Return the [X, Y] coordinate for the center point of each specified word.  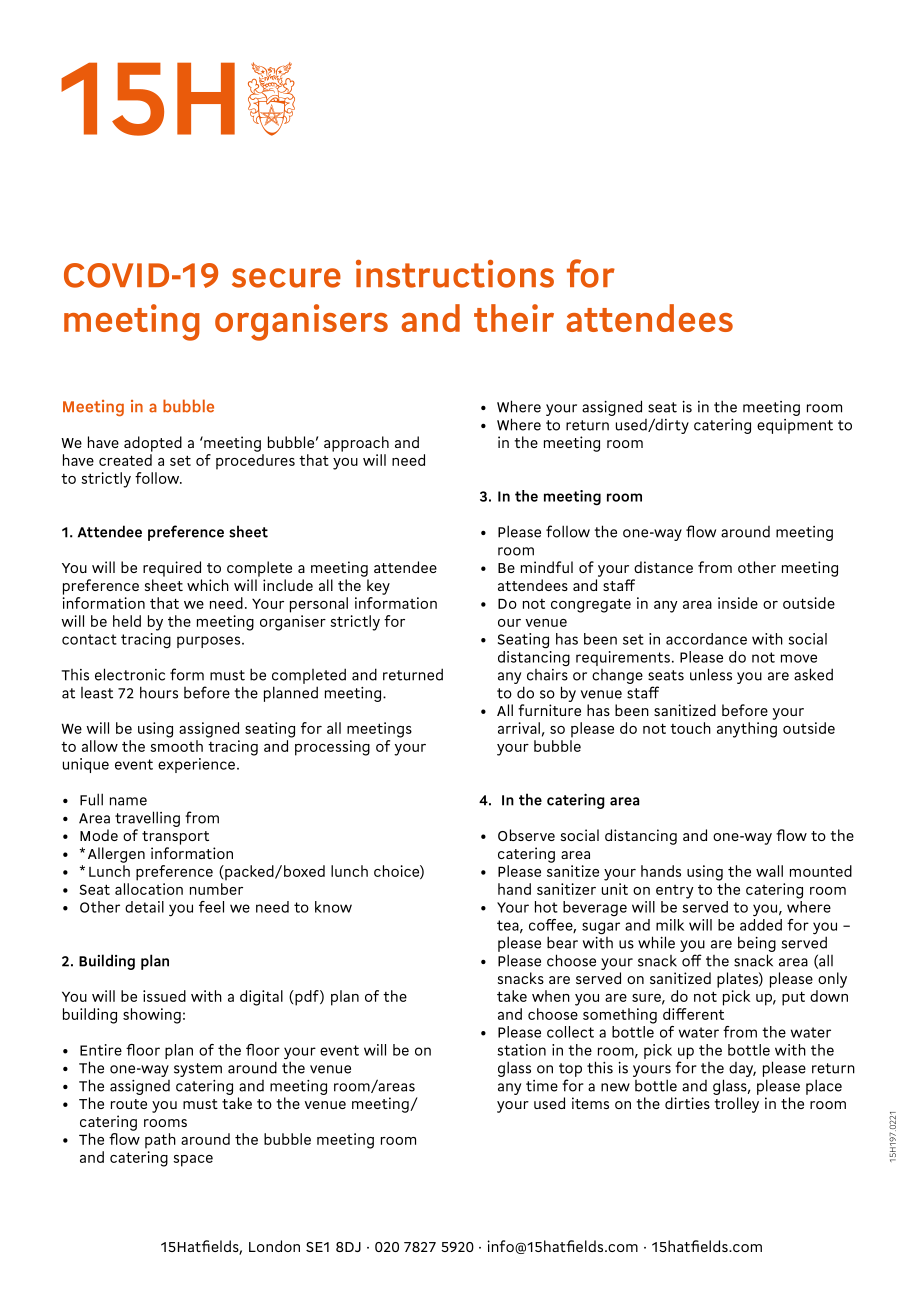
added [761, 925]
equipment [795, 426]
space [193, 1161]
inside [738, 603]
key [378, 587]
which [208, 585]
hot [546, 907]
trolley [736, 1105]
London [274, 1246]
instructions [455, 274]
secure [286, 278]
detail [144, 907]
